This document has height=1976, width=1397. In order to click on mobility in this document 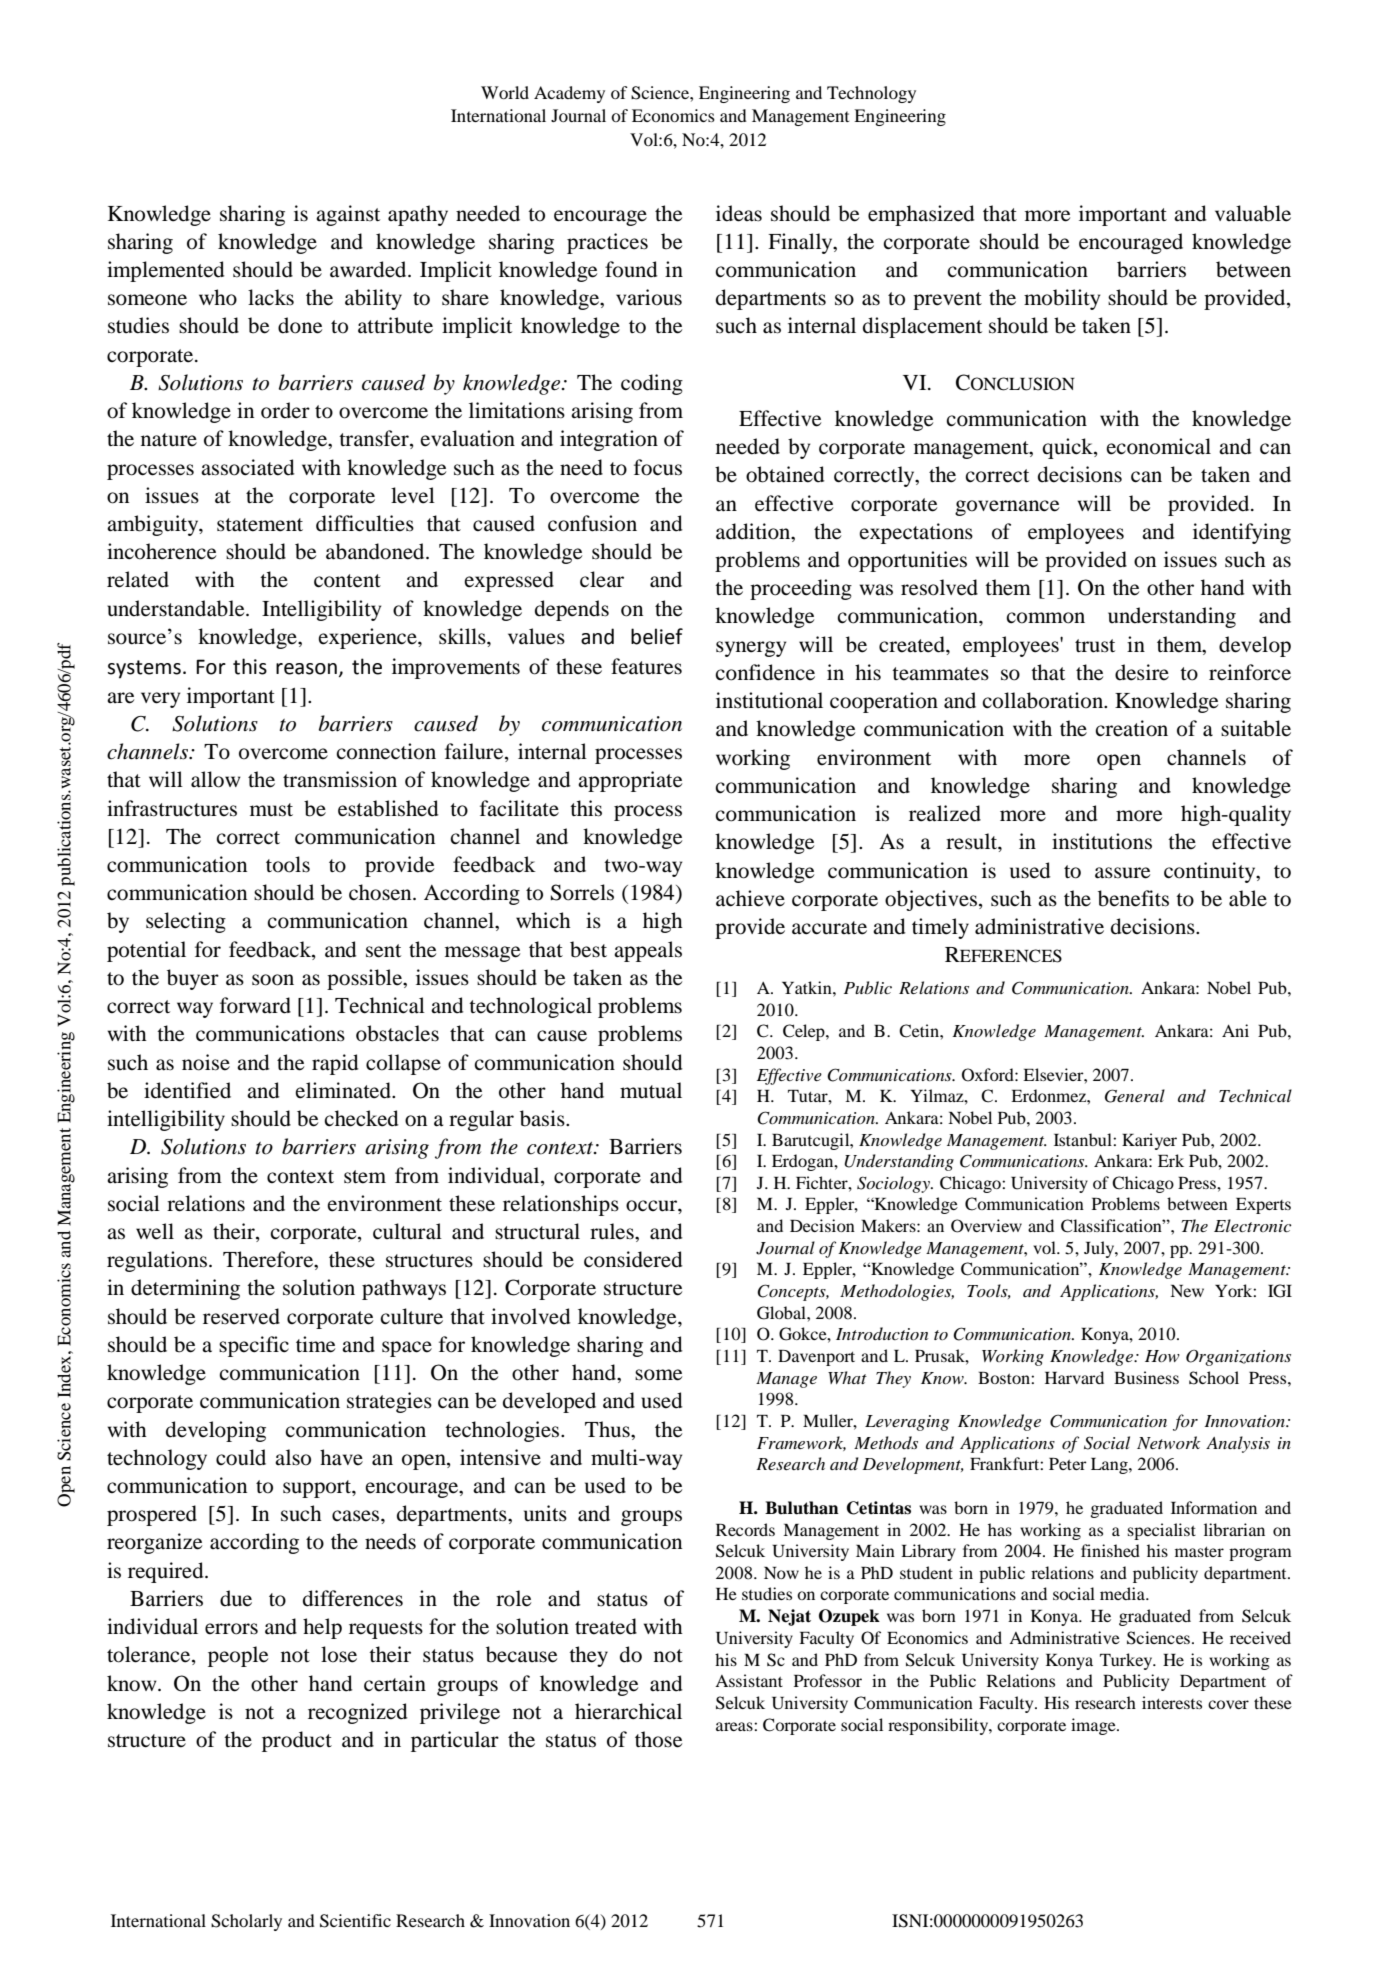, I will do `click(1062, 299)`.
